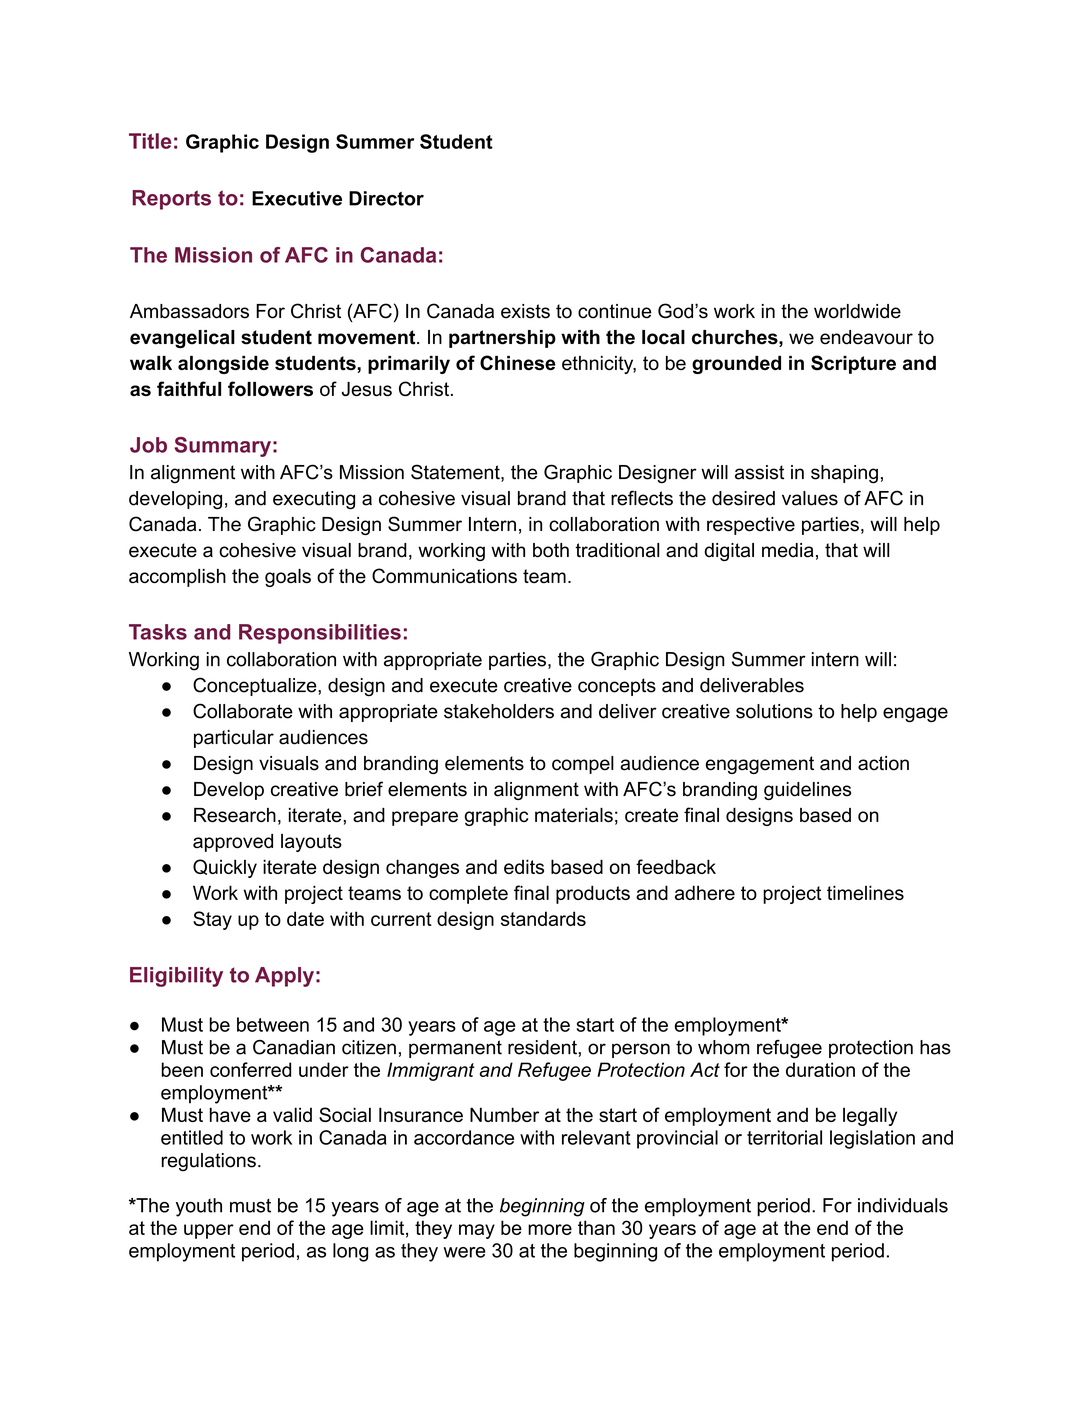  Describe the element at coordinates (525, 311) in the image. I see `exists` at that location.
